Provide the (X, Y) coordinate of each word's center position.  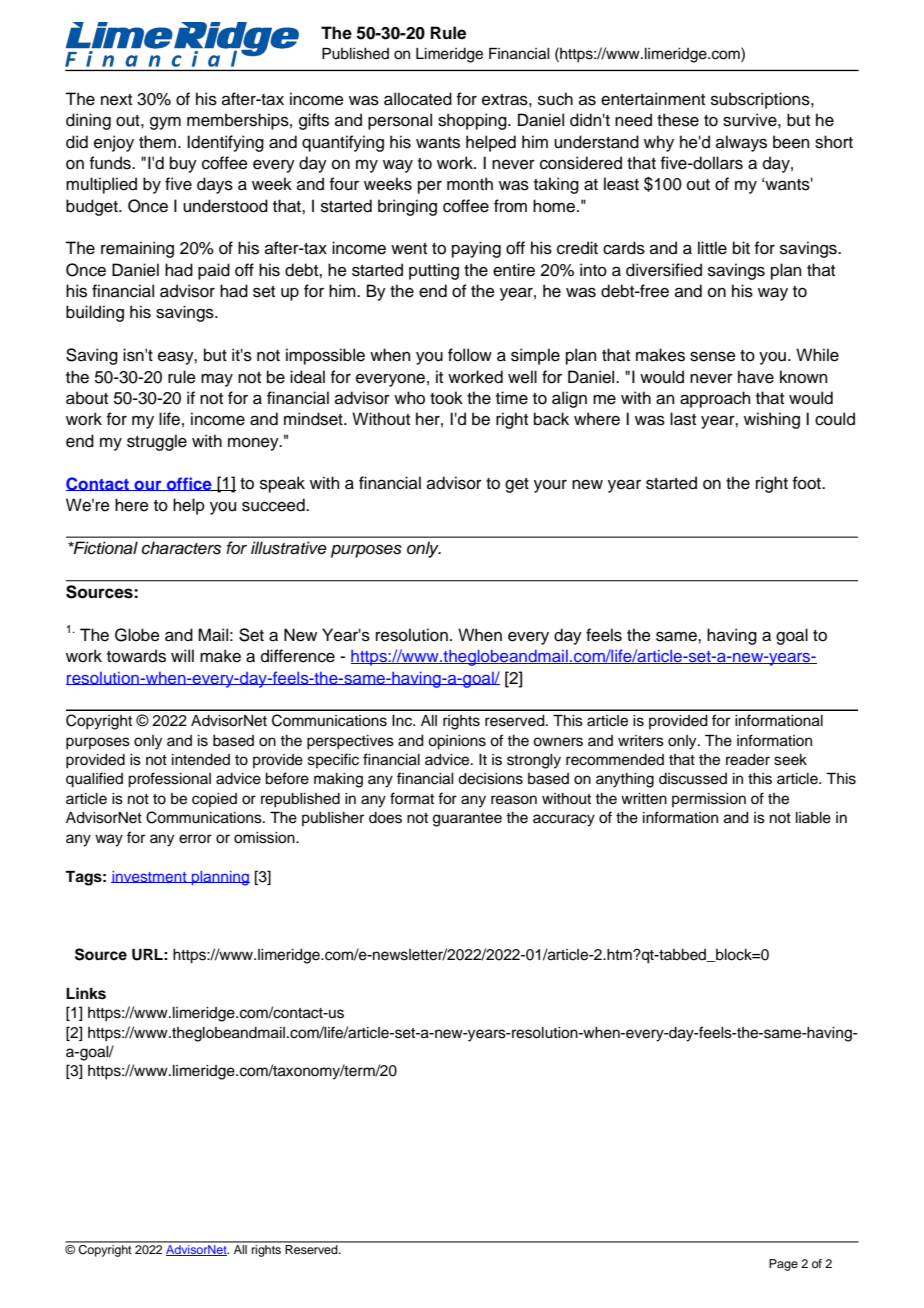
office (189, 484)
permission (709, 800)
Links (86, 993)
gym (165, 123)
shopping (473, 121)
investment (150, 877)
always (741, 143)
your (550, 486)
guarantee (467, 820)
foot (808, 483)
